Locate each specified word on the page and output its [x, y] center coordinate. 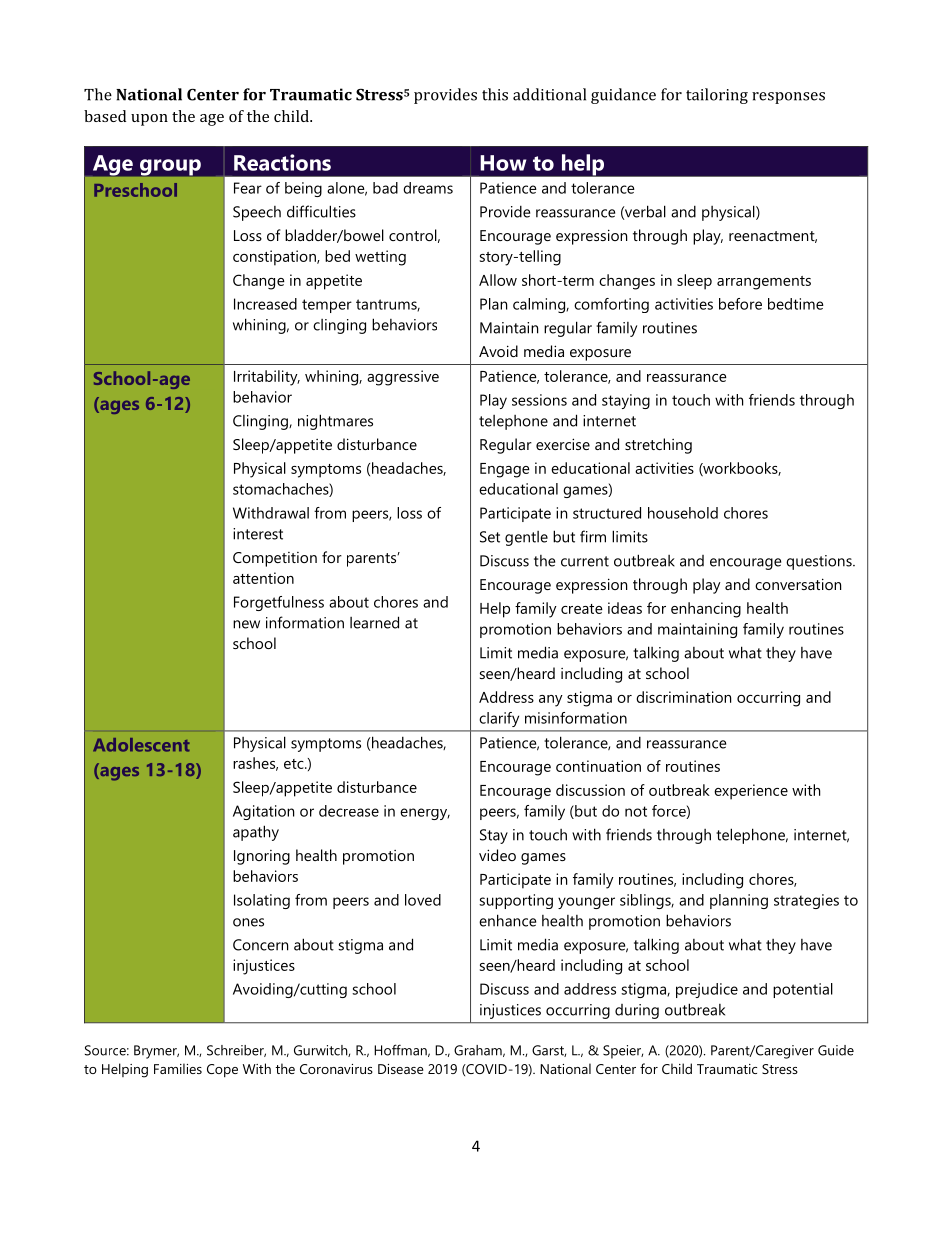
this [495, 94]
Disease [401, 1069]
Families [178, 1068]
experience [751, 792]
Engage [505, 470]
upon [149, 120]
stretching [658, 446]
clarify [499, 719]
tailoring [717, 96]
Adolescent [141, 745]
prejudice [707, 990]
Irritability [267, 378]
